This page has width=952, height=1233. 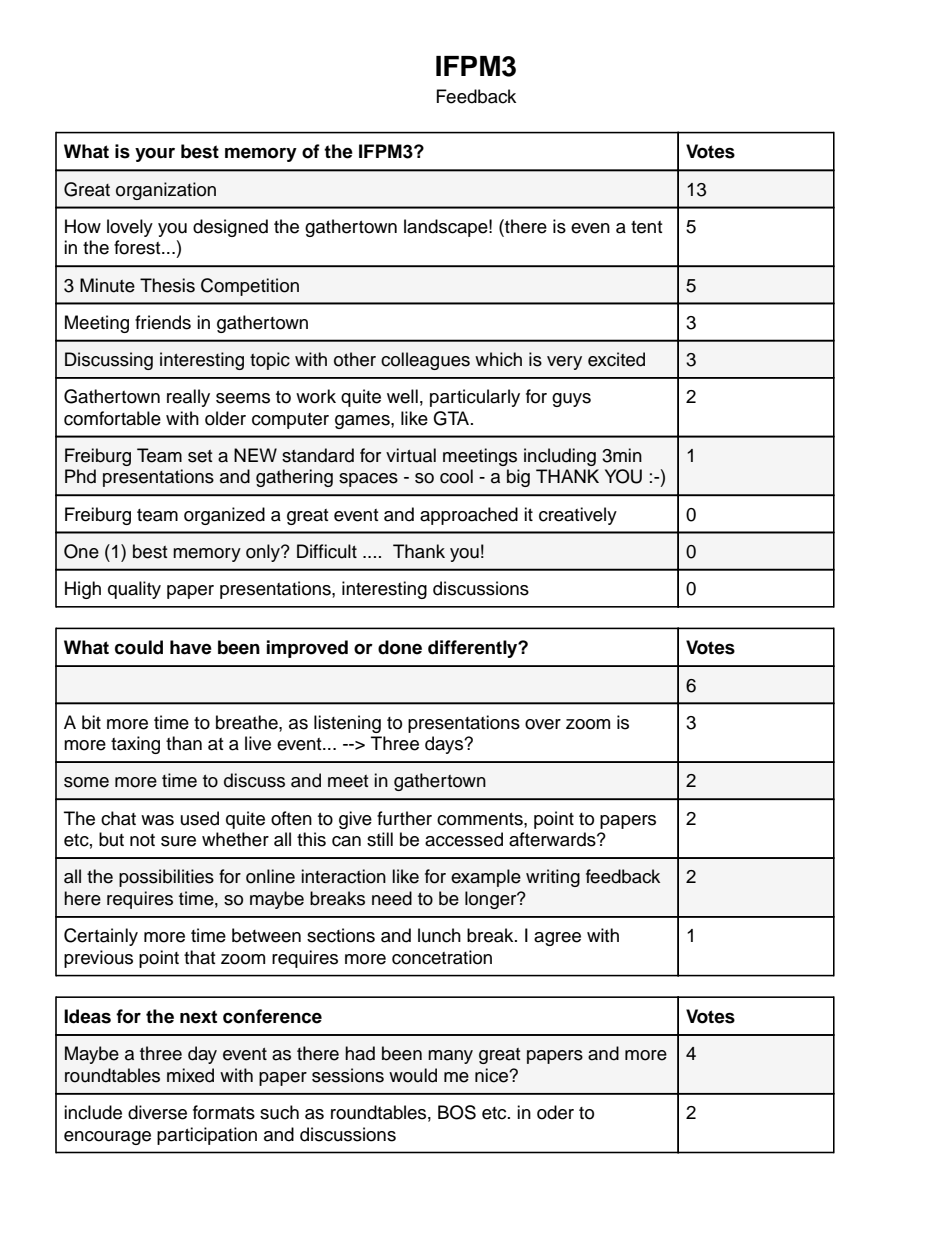 I want to click on set, so click(x=200, y=456).
